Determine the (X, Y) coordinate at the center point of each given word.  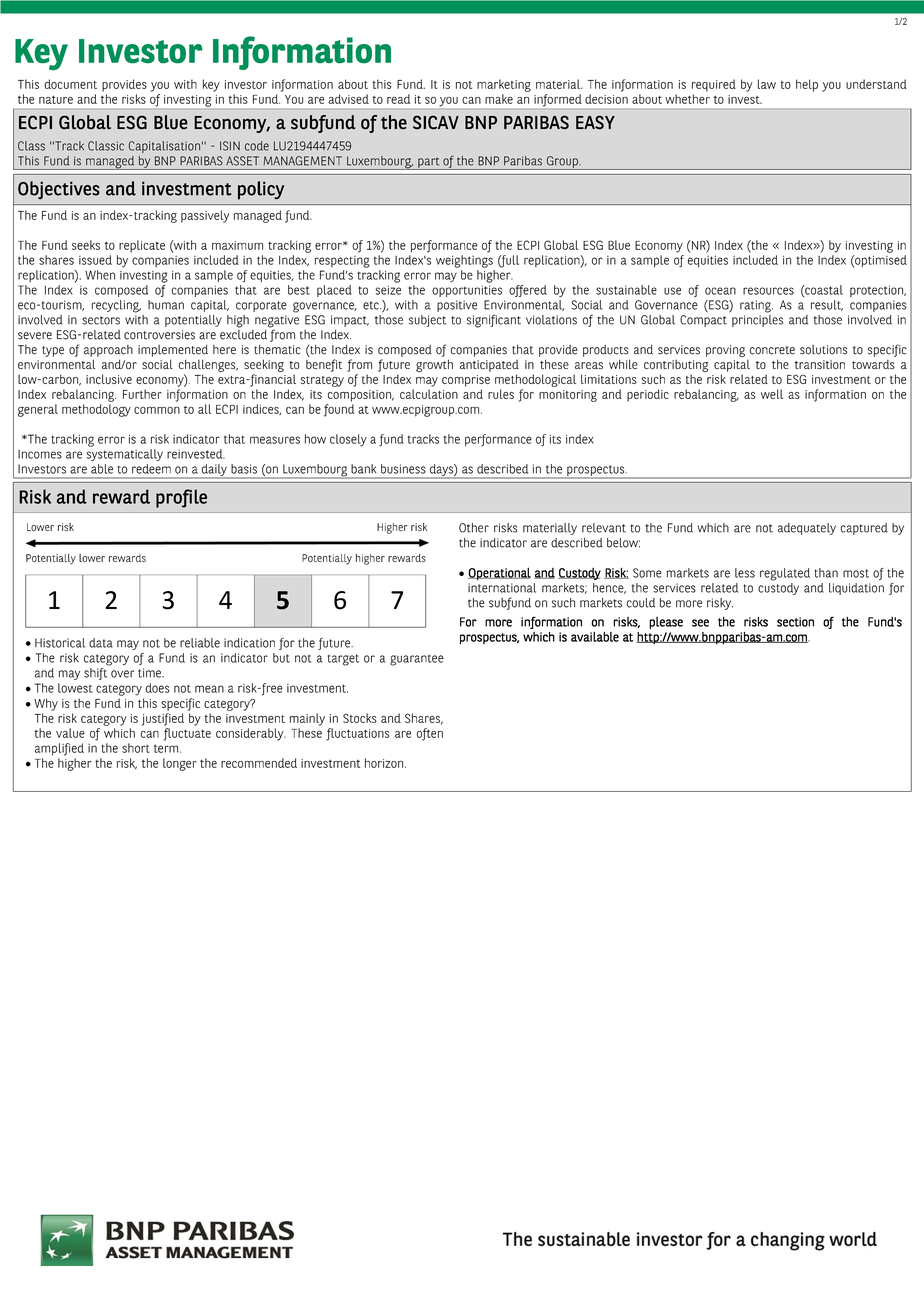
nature (56, 99)
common (157, 410)
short (136, 748)
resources (768, 291)
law (767, 84)
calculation (429, 394)
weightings (464, 261)
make (499, 99)
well (772, 394)
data (101, 643)
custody (778, 587)
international (502, 588)
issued (95, 260)
